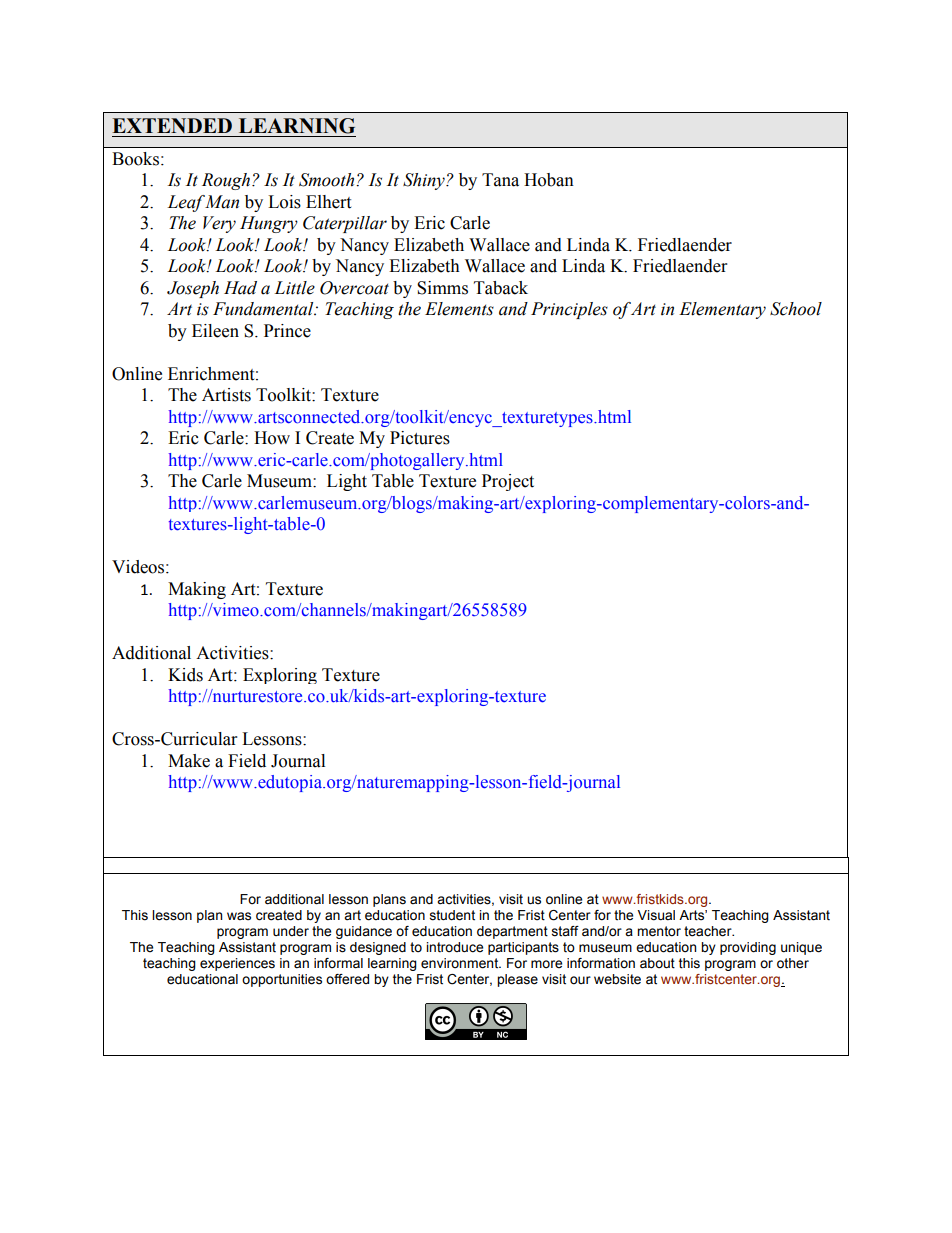 This image has height=1233, width=952. Describe the element at coordinates (722, 310) in the image. I see `Elementary` at that location.
